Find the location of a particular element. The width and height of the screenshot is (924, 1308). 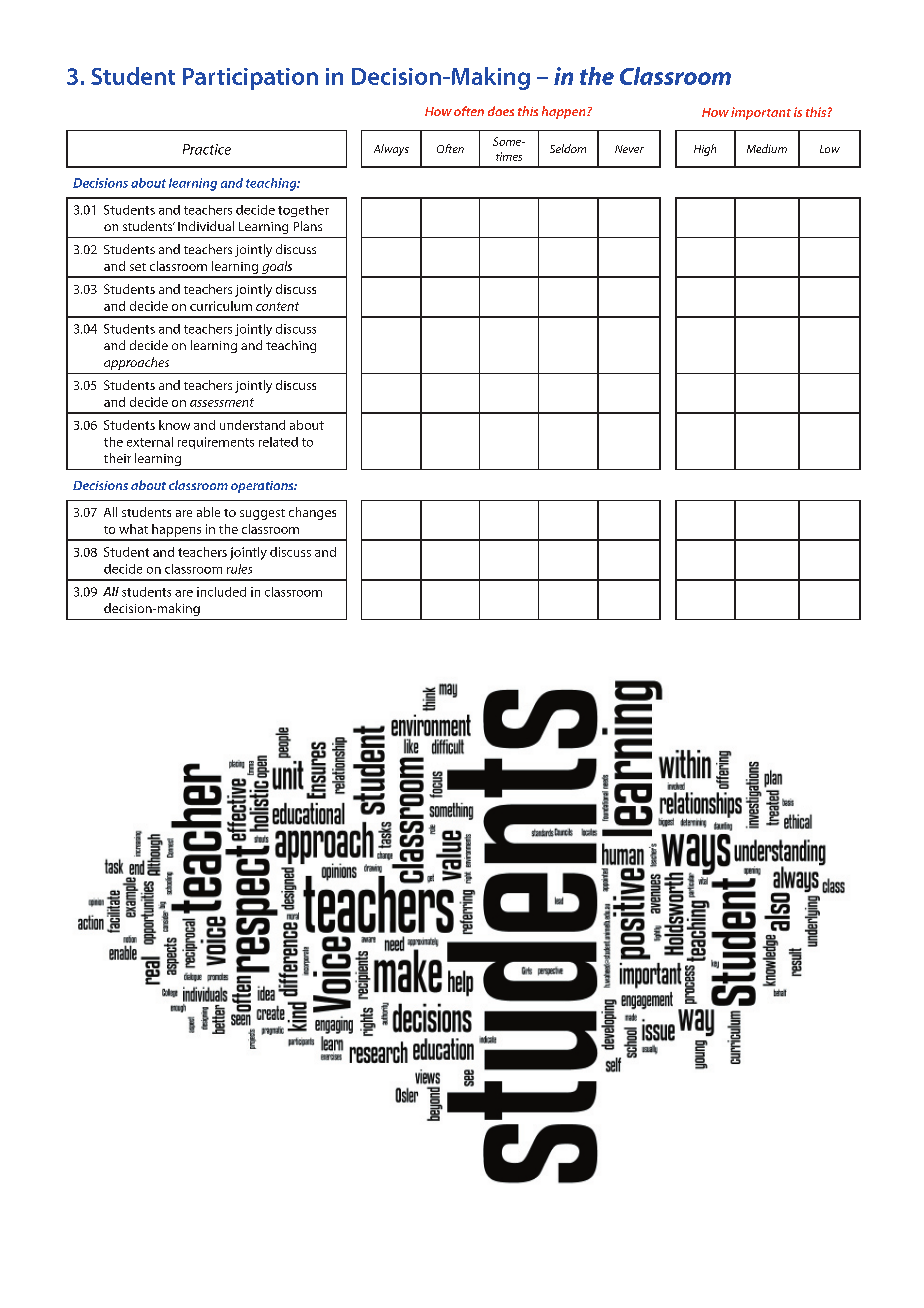

rules is located at coordinates (239, 569).
